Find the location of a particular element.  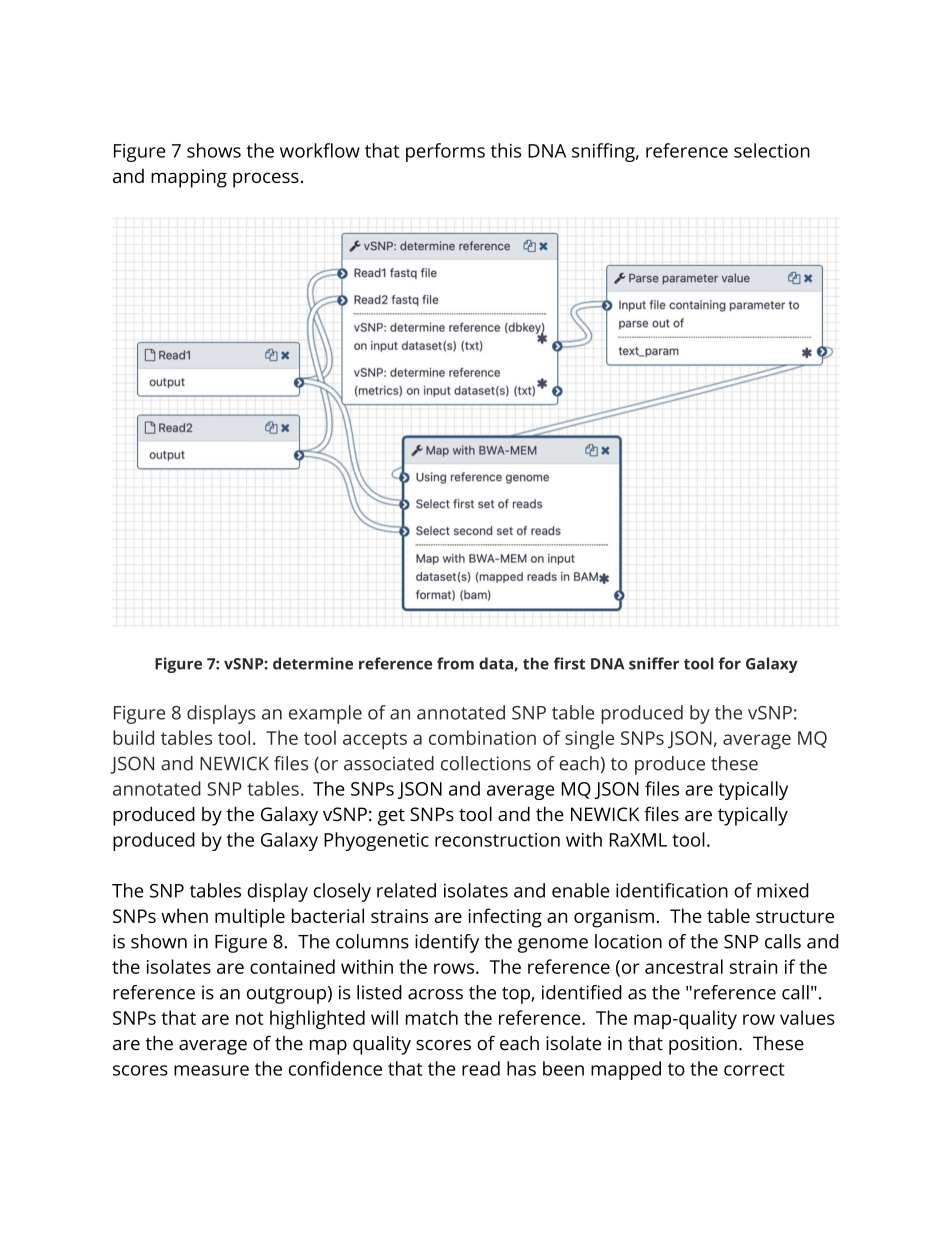

reconstruction is located at coordinates (497, 840).
